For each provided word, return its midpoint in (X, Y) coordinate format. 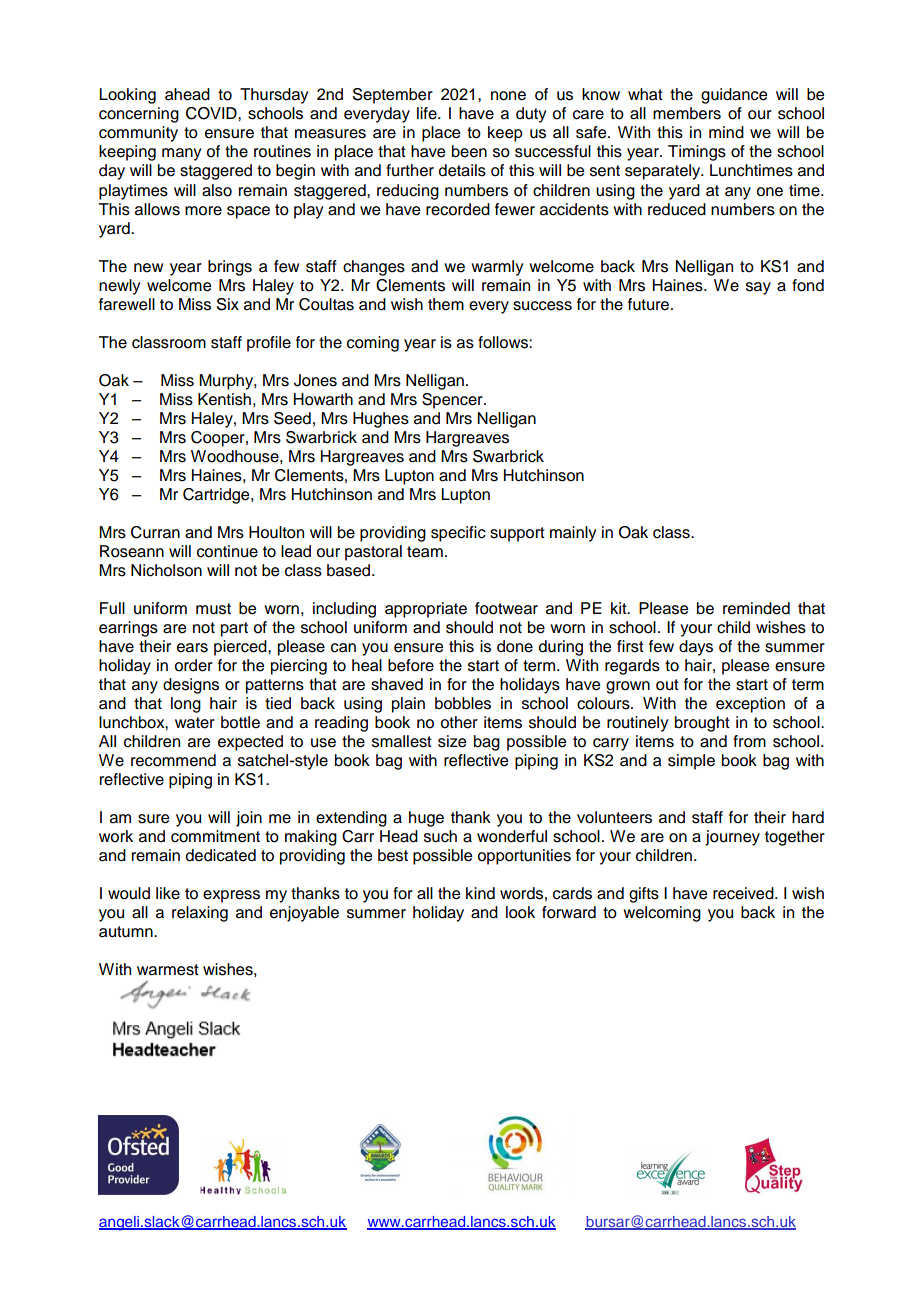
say (758, 288)
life (428, 113)
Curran (155, 532)
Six (228, 304)
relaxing (200, 914)
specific (458, 534)
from (749, 741)
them (446, 304)
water (195, 723)
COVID (212, 113)
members (687, 113)
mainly (573, 534)
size (452, 741)
